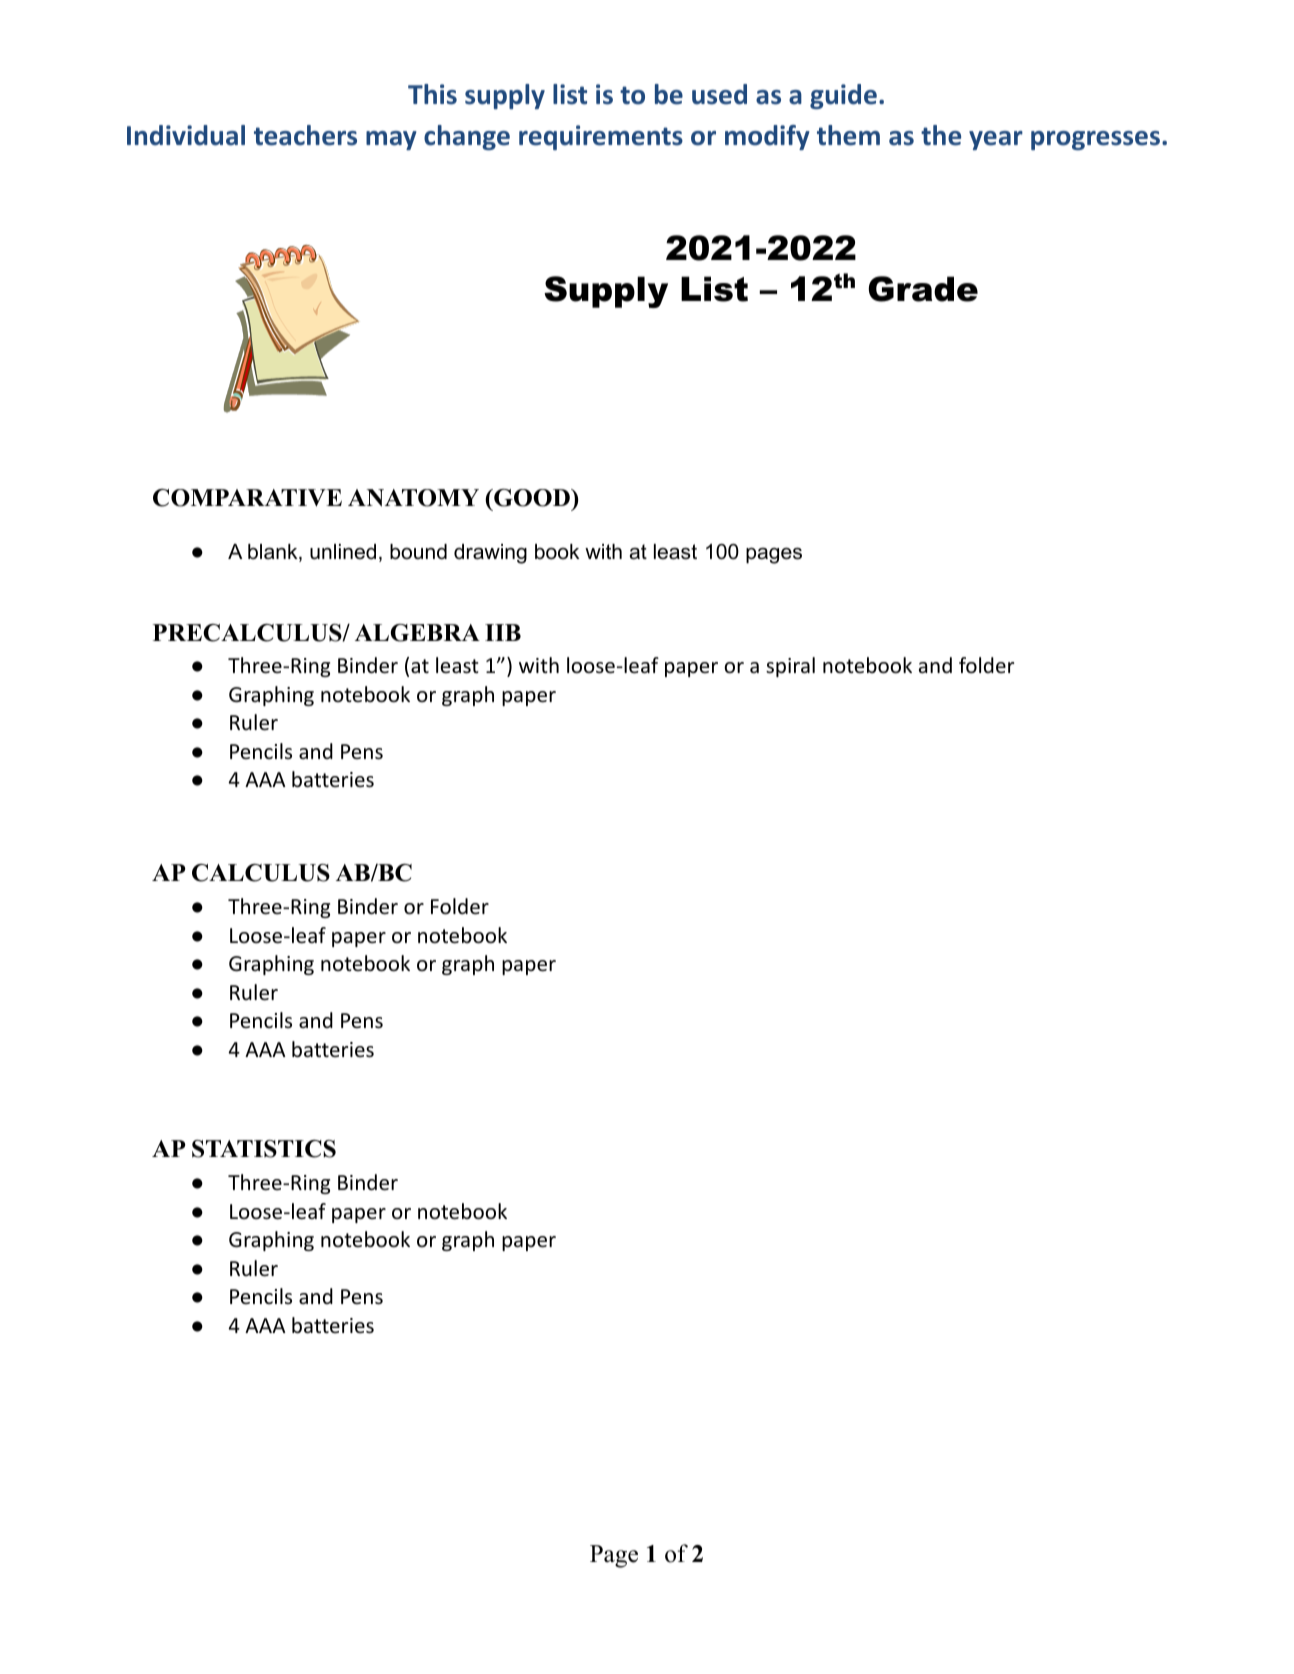 This screenshot has height=1674, width=1294. Describe the element at coordinates (264, 1149) in the screenshot. I see `STATISTICS` at that location.
